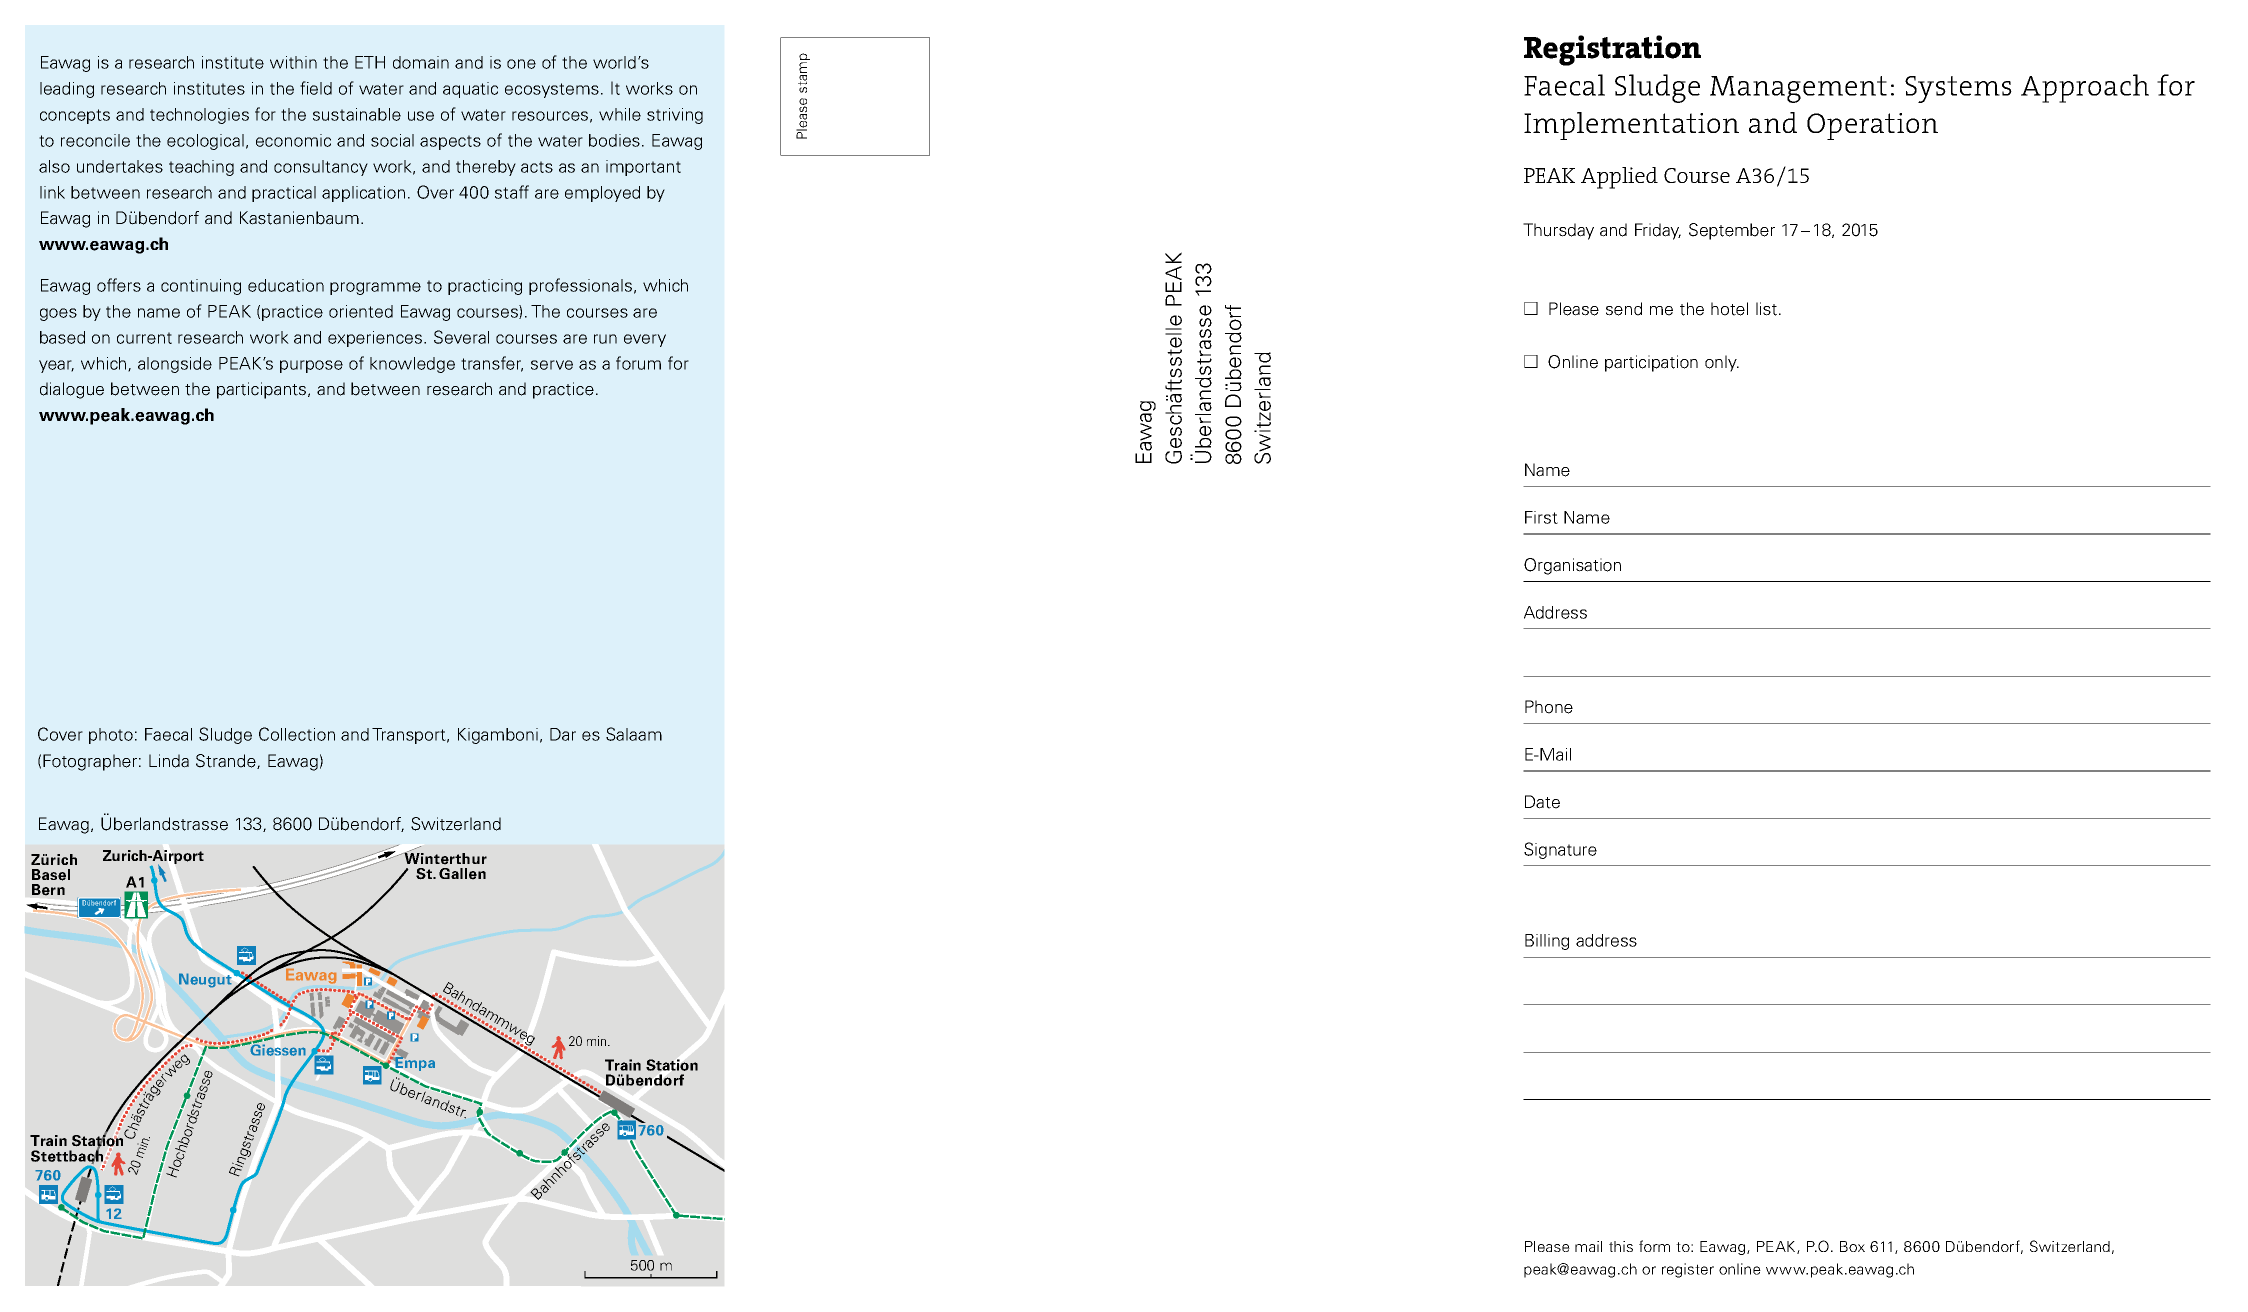 Image resolution: width=2248 pixels, height=1312 pixels. I want to click on Salaam, so click(634, 734).
